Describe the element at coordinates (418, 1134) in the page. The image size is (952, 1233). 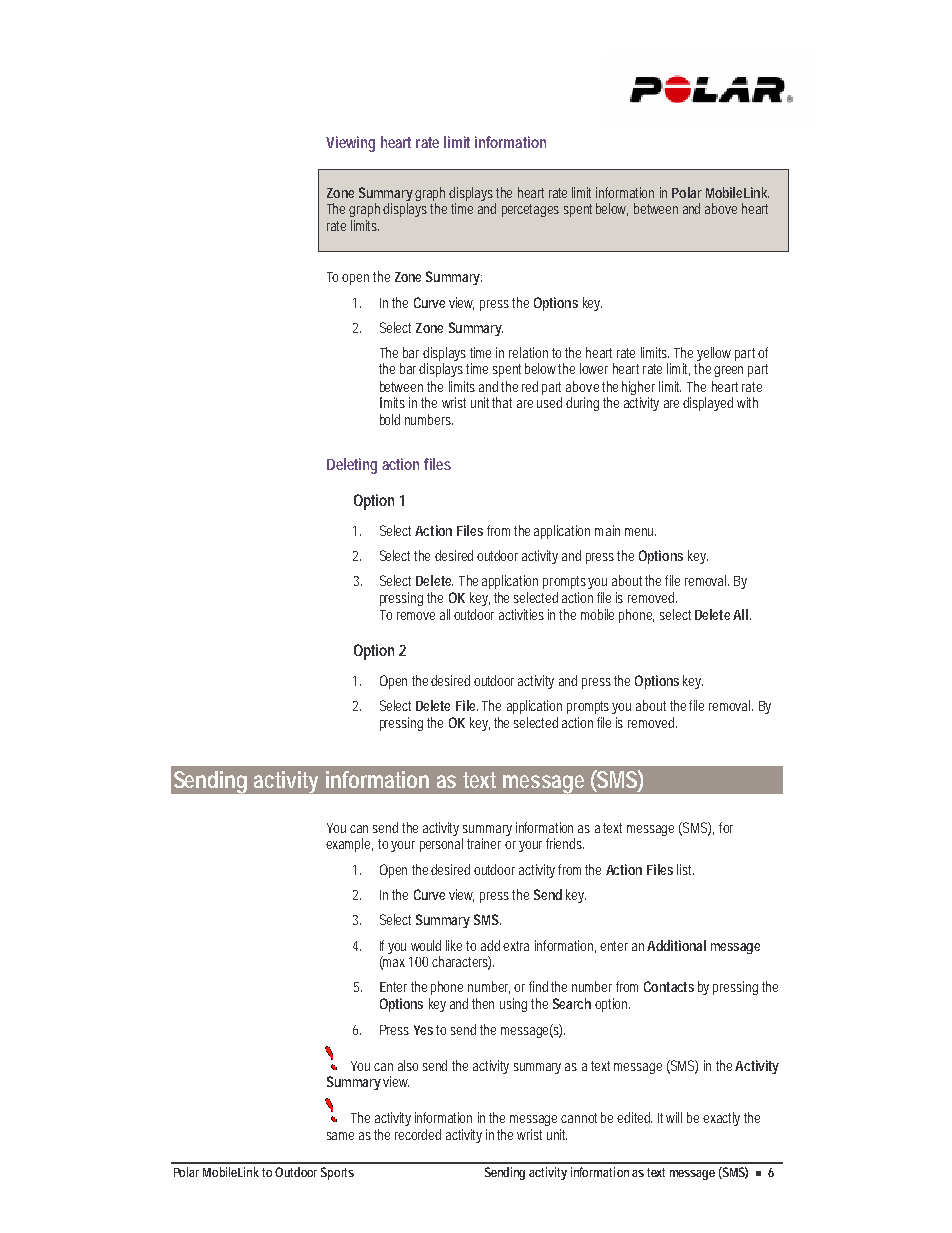
I see `recorded` at that location.
